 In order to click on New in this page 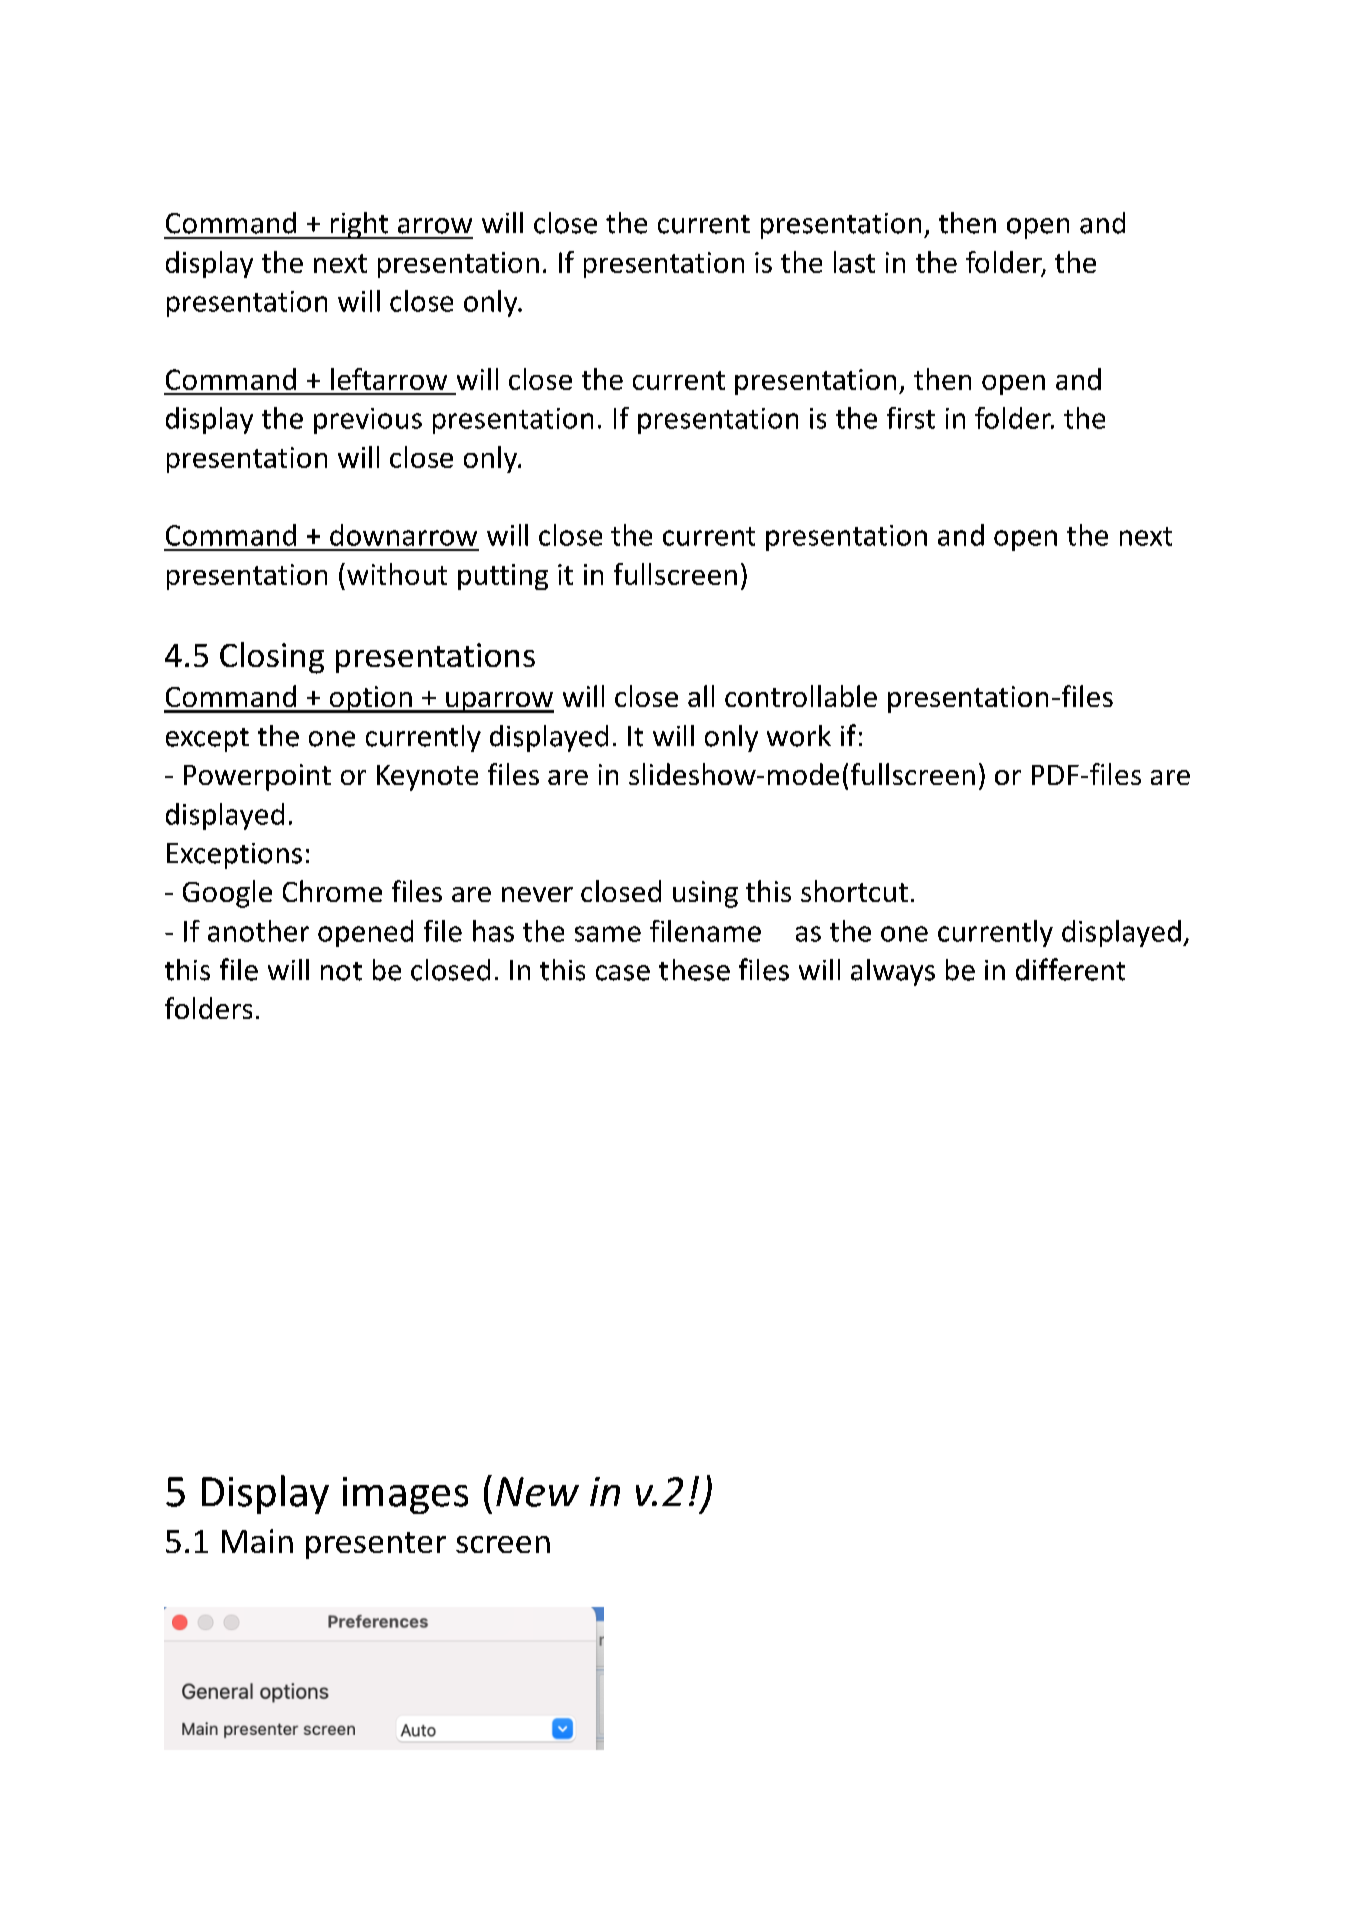, I will do `click(537, 1492)`.
